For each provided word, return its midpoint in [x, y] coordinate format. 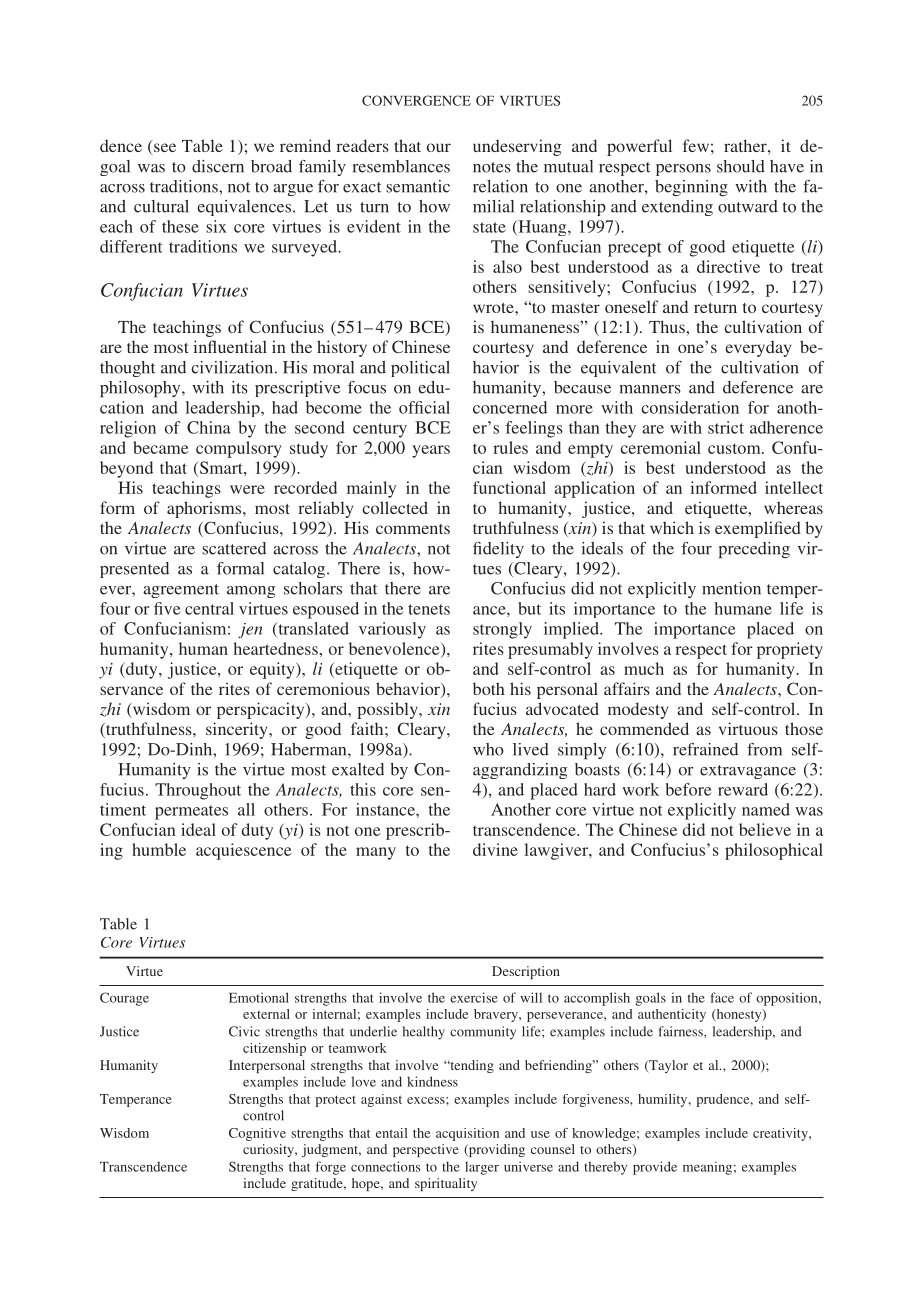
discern [218, 166]
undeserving [517, 147]
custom [735, 448]
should [741, 166]
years [431, 451]
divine [495, 849]
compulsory [239, 449]
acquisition [467, 1134]
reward [743, 789]
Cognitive [257, 1134]
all [246, 809]
